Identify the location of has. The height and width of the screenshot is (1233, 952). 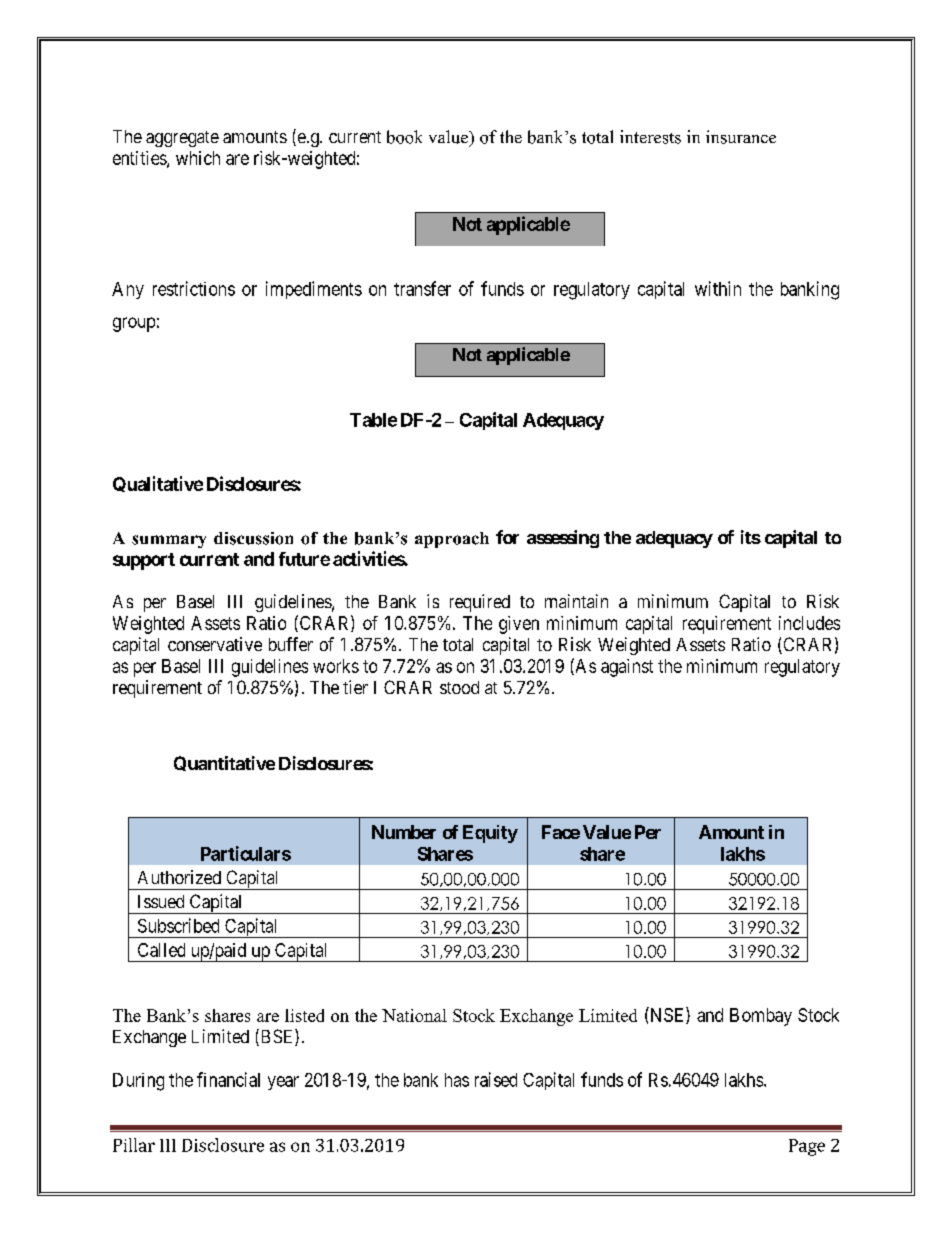
(457, 1080).
